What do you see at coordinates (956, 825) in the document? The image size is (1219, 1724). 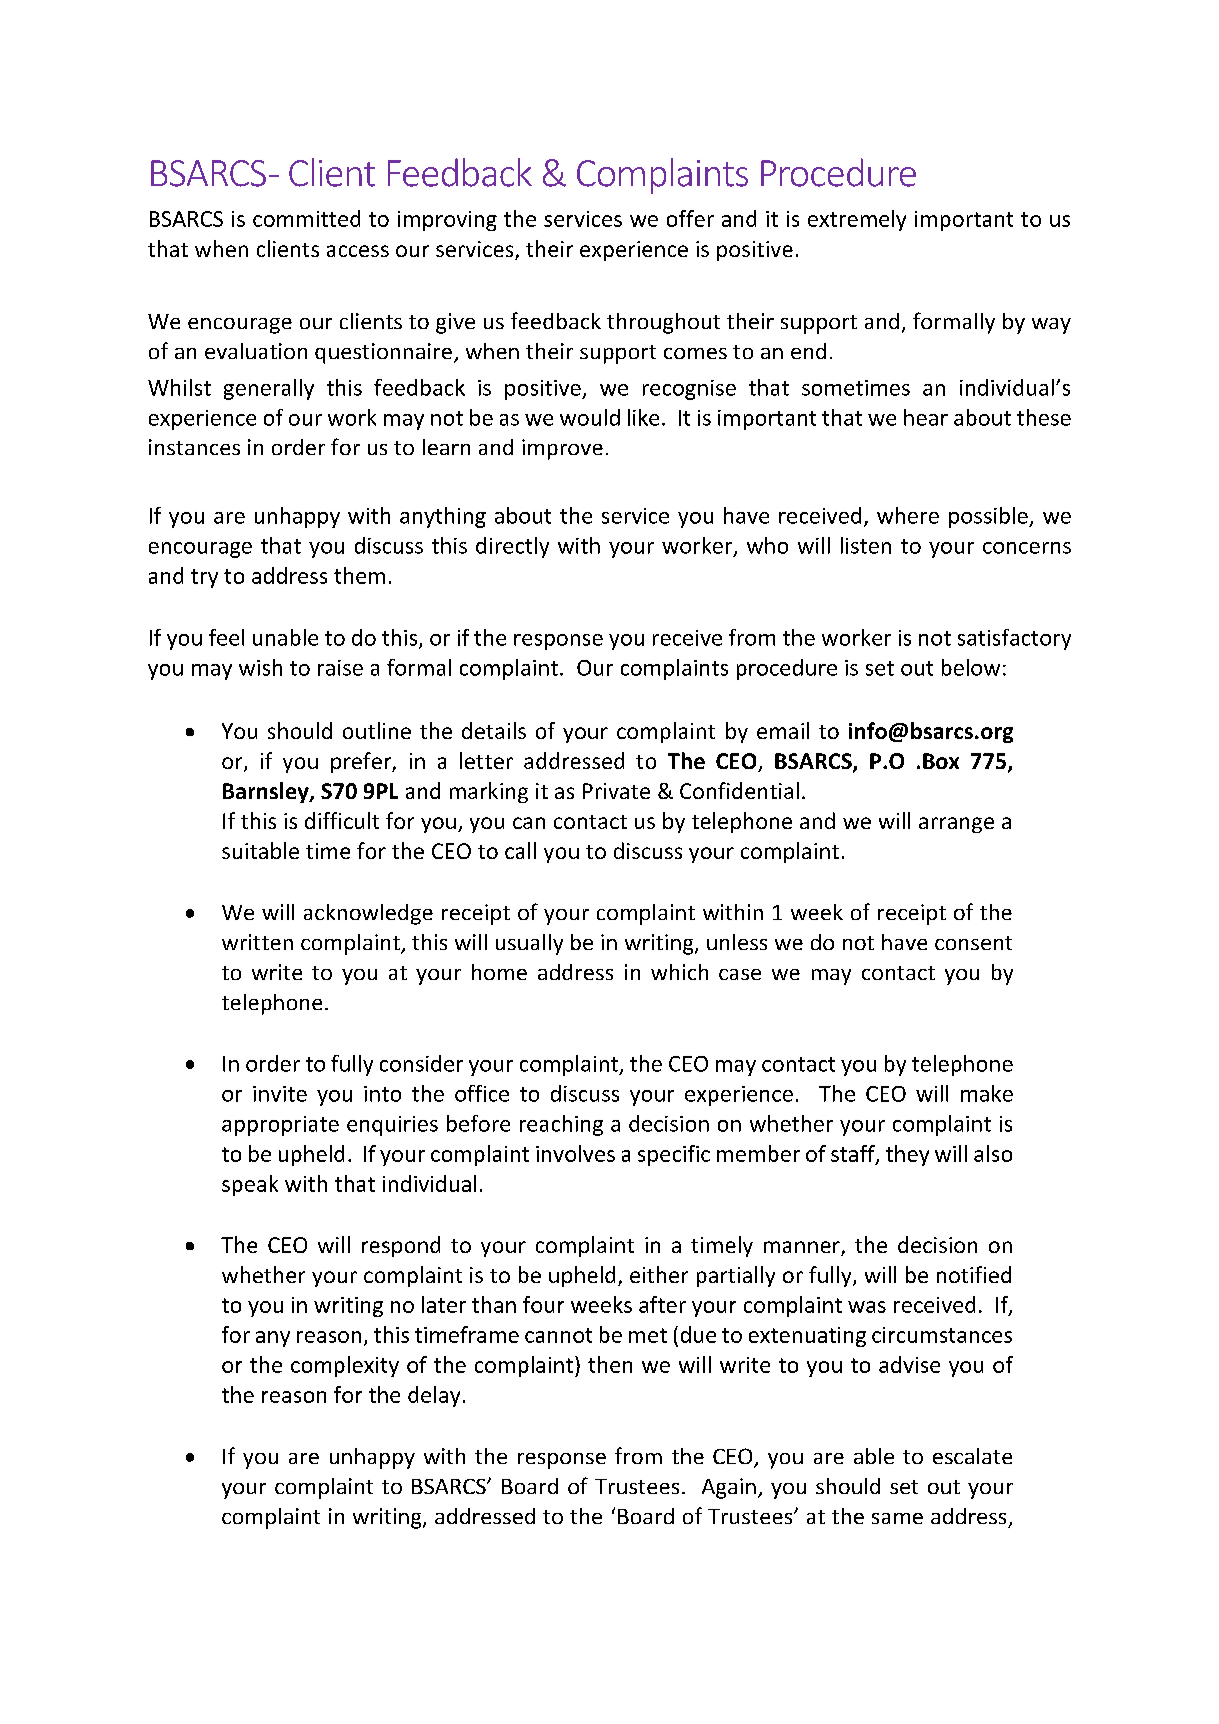 I see `arrange` at bounding box center [956, 825].
